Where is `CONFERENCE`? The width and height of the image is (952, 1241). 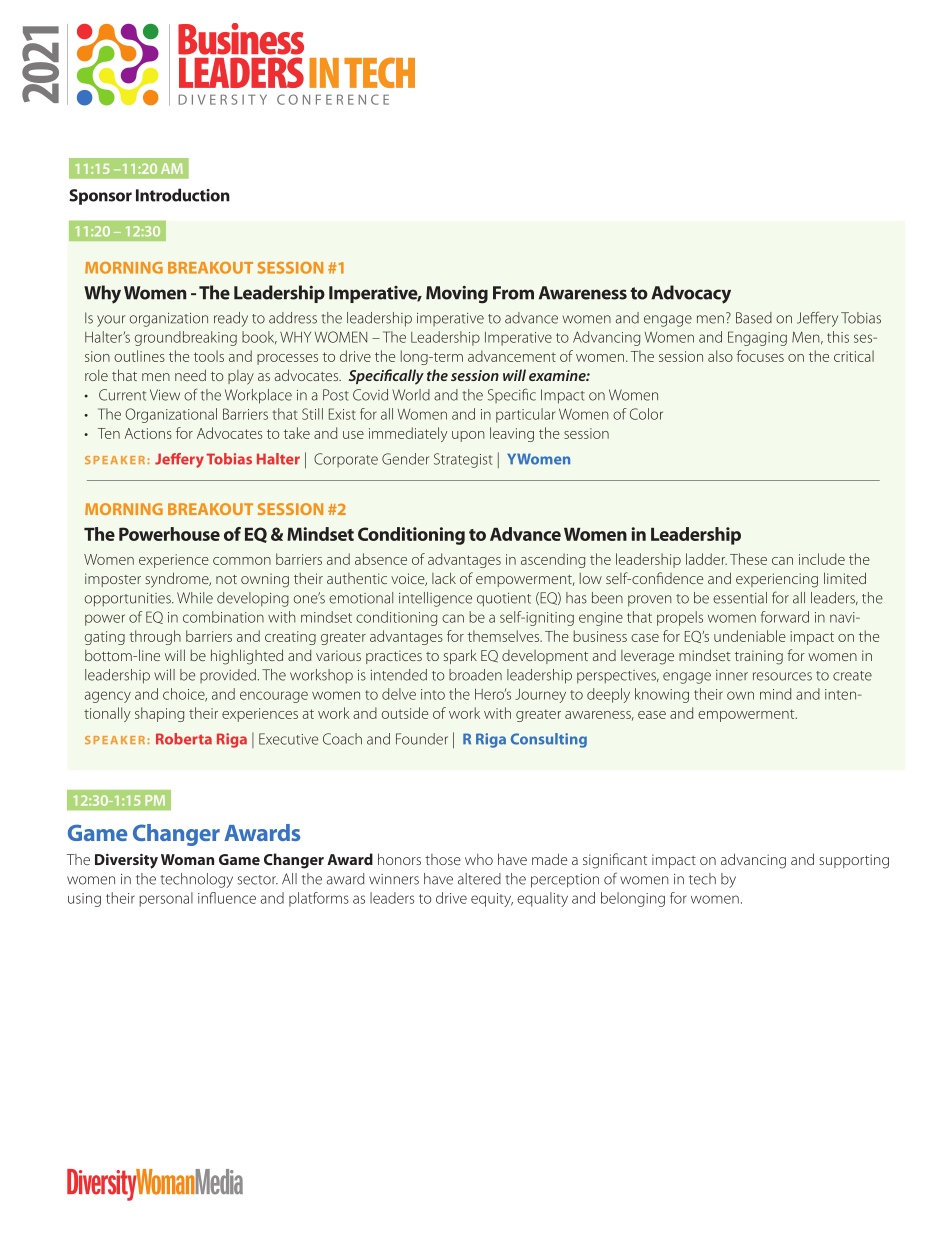
CONFERENCE is located at coordinates (333, 99).
